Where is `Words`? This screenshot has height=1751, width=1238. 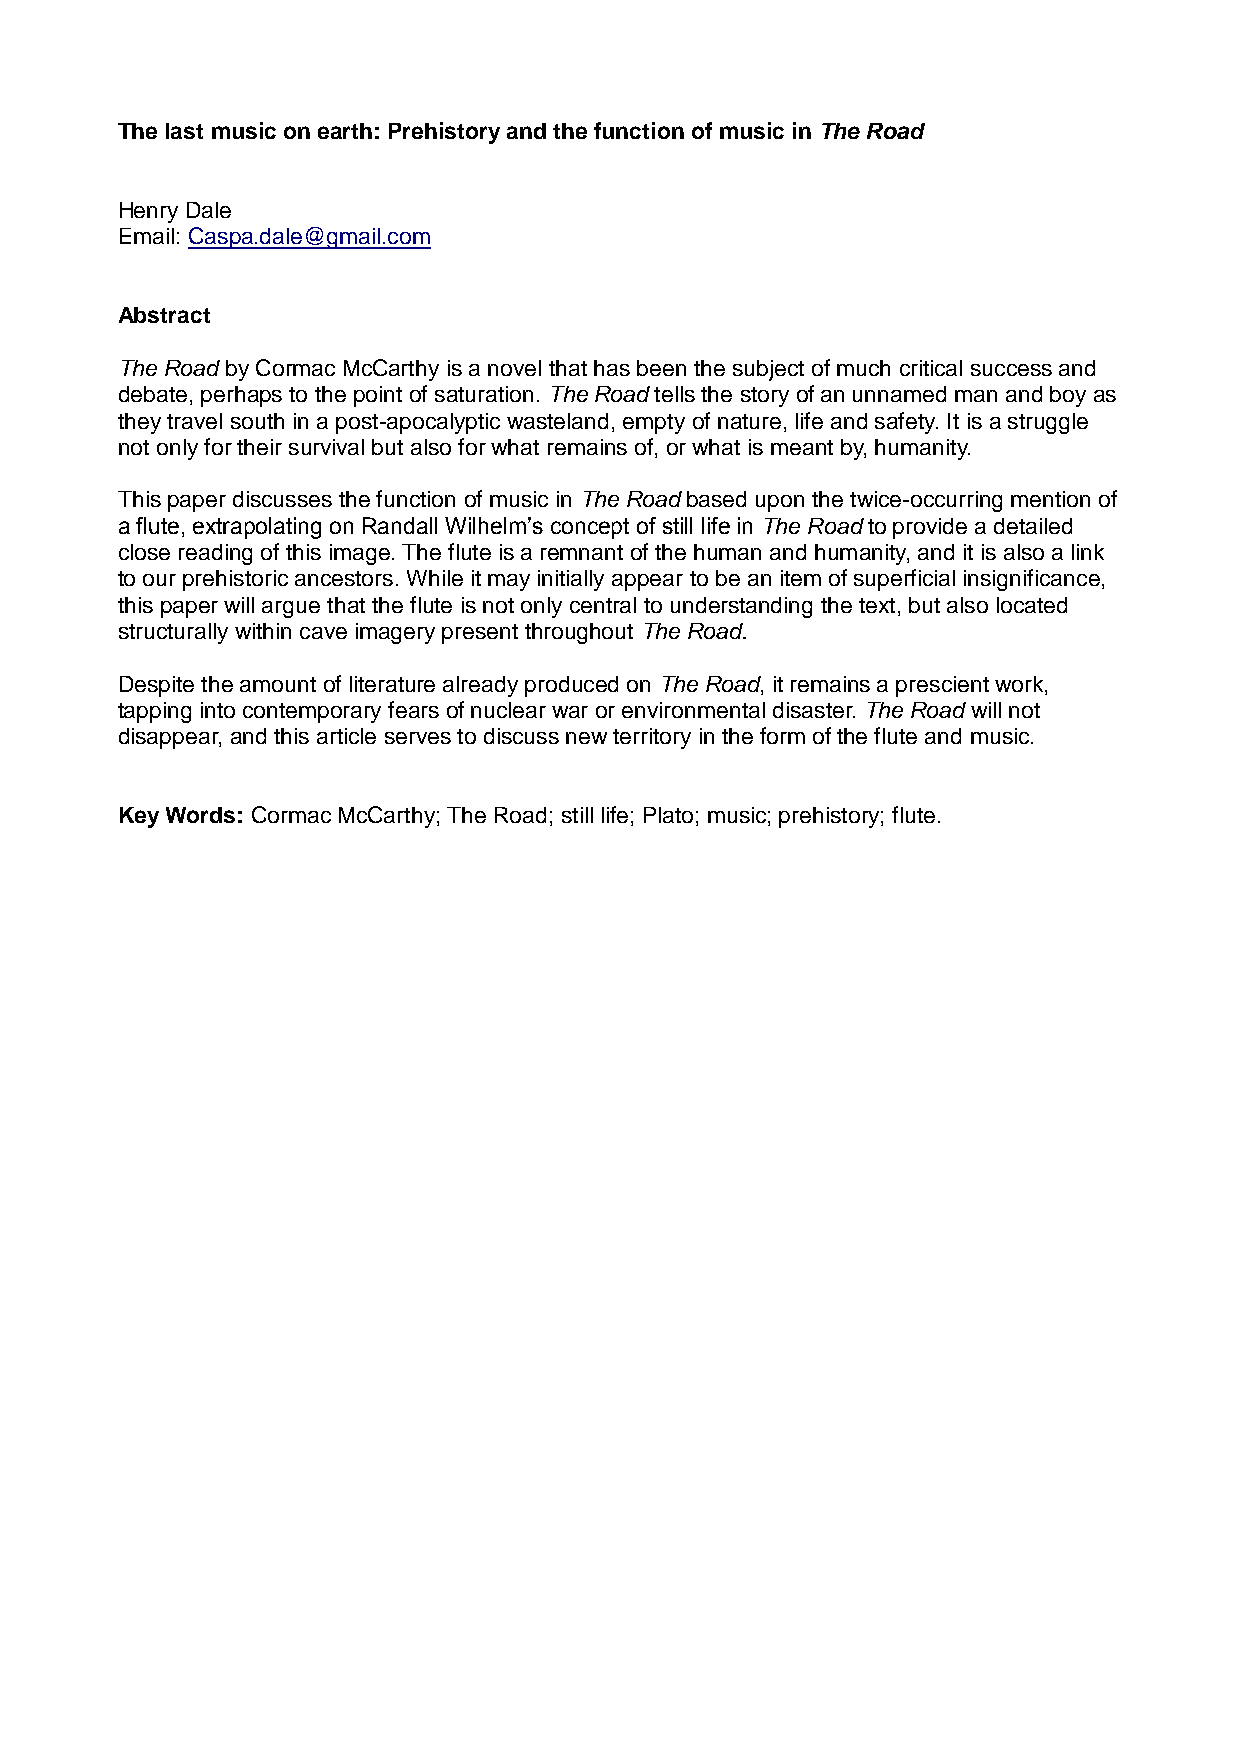 Words is located at coordinates (200, 815).
